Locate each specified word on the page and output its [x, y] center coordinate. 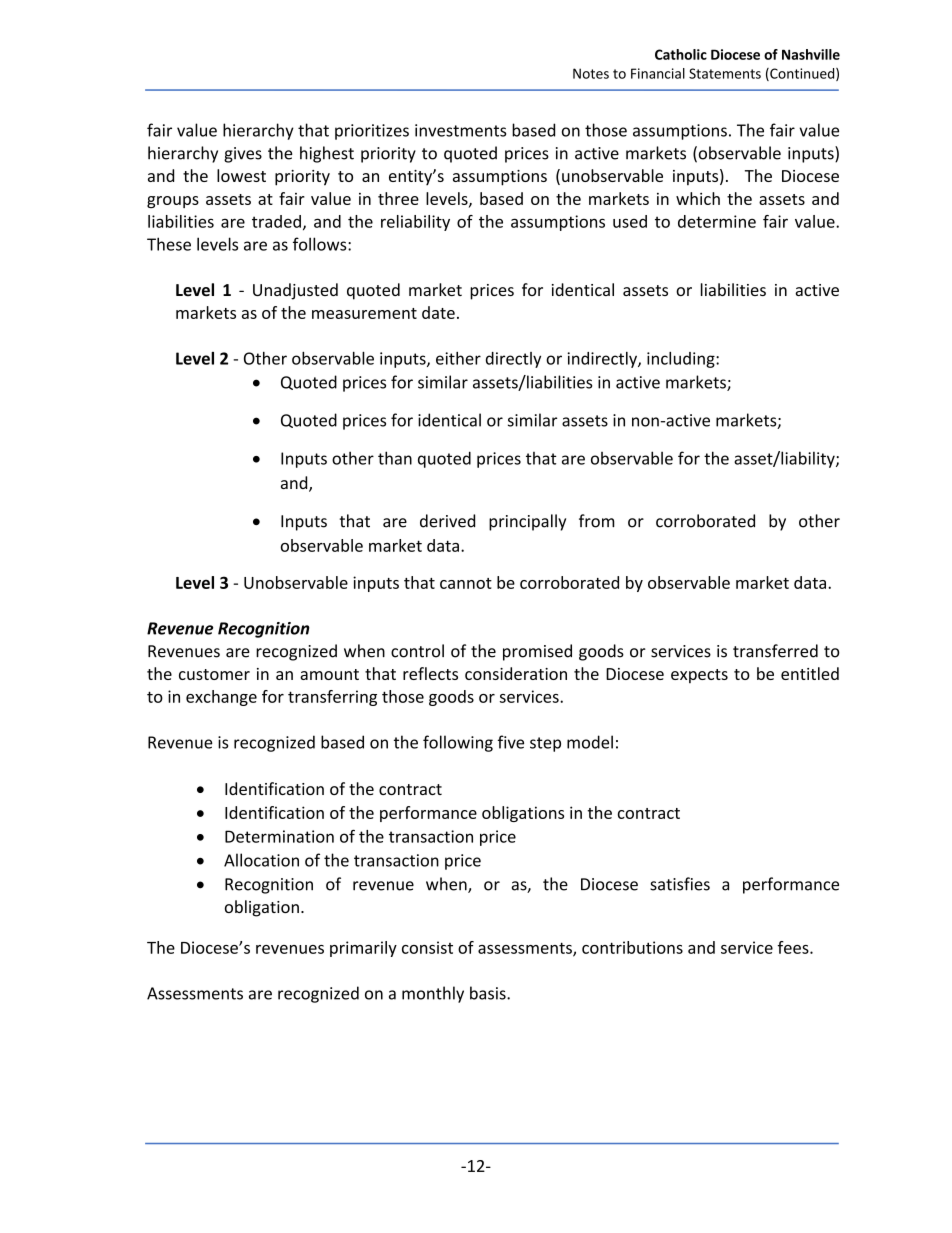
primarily [363, 949]
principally [527, 522]
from [596, 521]
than [395, 458]
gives [243, 155]
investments [460, 130]
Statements [725, 73]
